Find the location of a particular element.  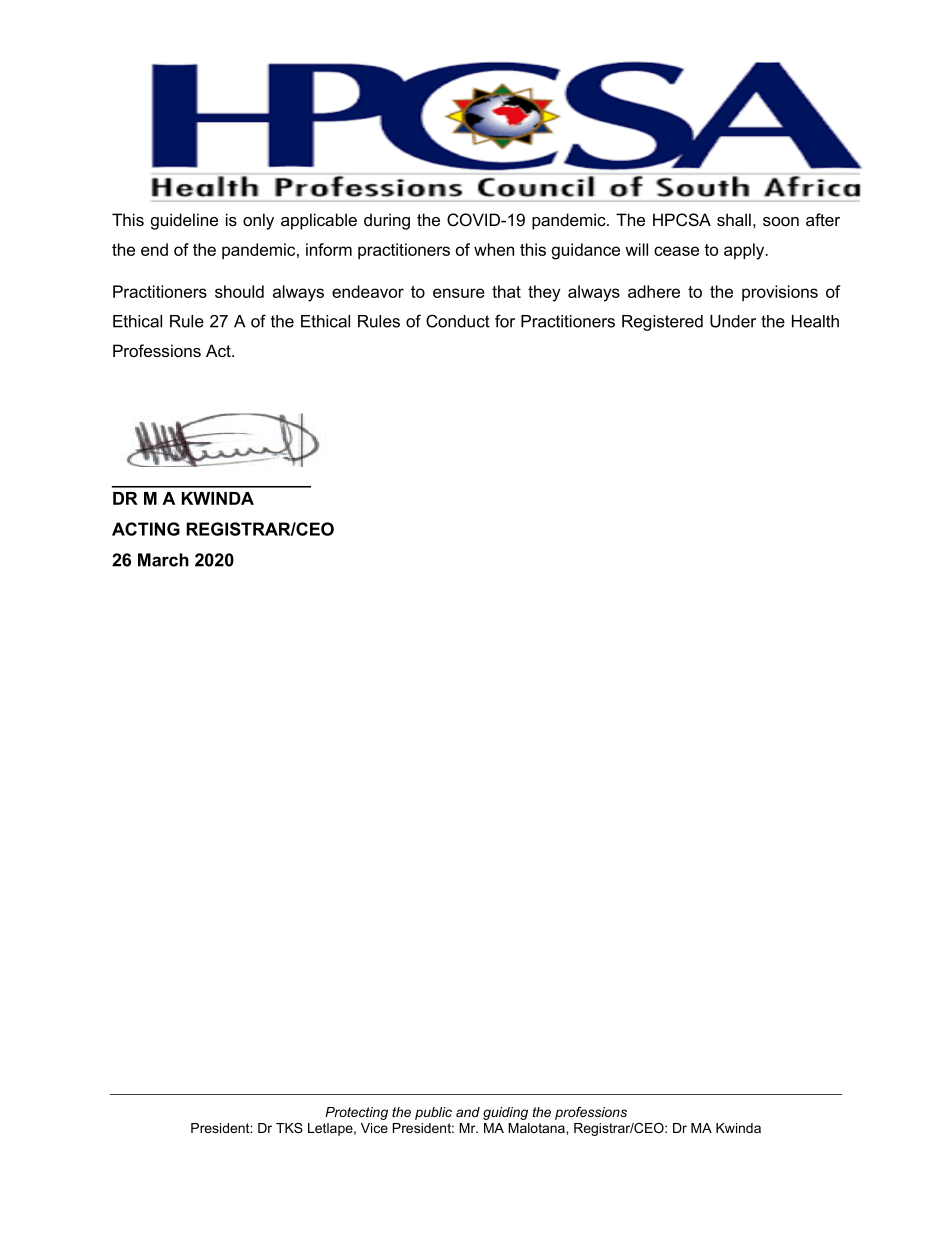

Under is located at coordinates (733, 321).
